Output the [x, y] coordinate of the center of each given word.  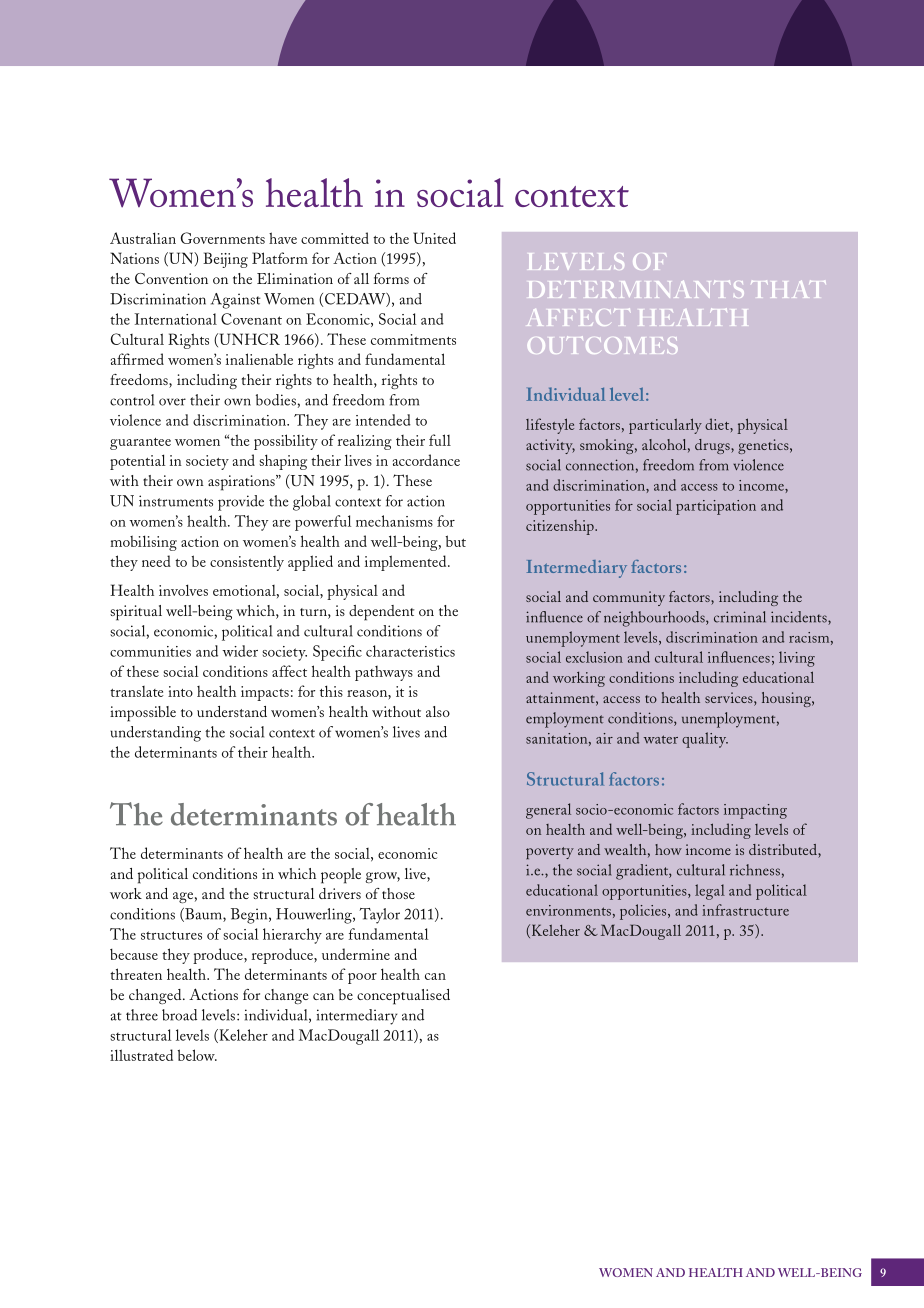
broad [179, 1015]
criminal [740, 617]
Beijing [225, 260]
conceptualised [403, 997]
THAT [788, 289]
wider [240, 651]
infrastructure [745, 910]
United [434, 238]
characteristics [410, 651]
